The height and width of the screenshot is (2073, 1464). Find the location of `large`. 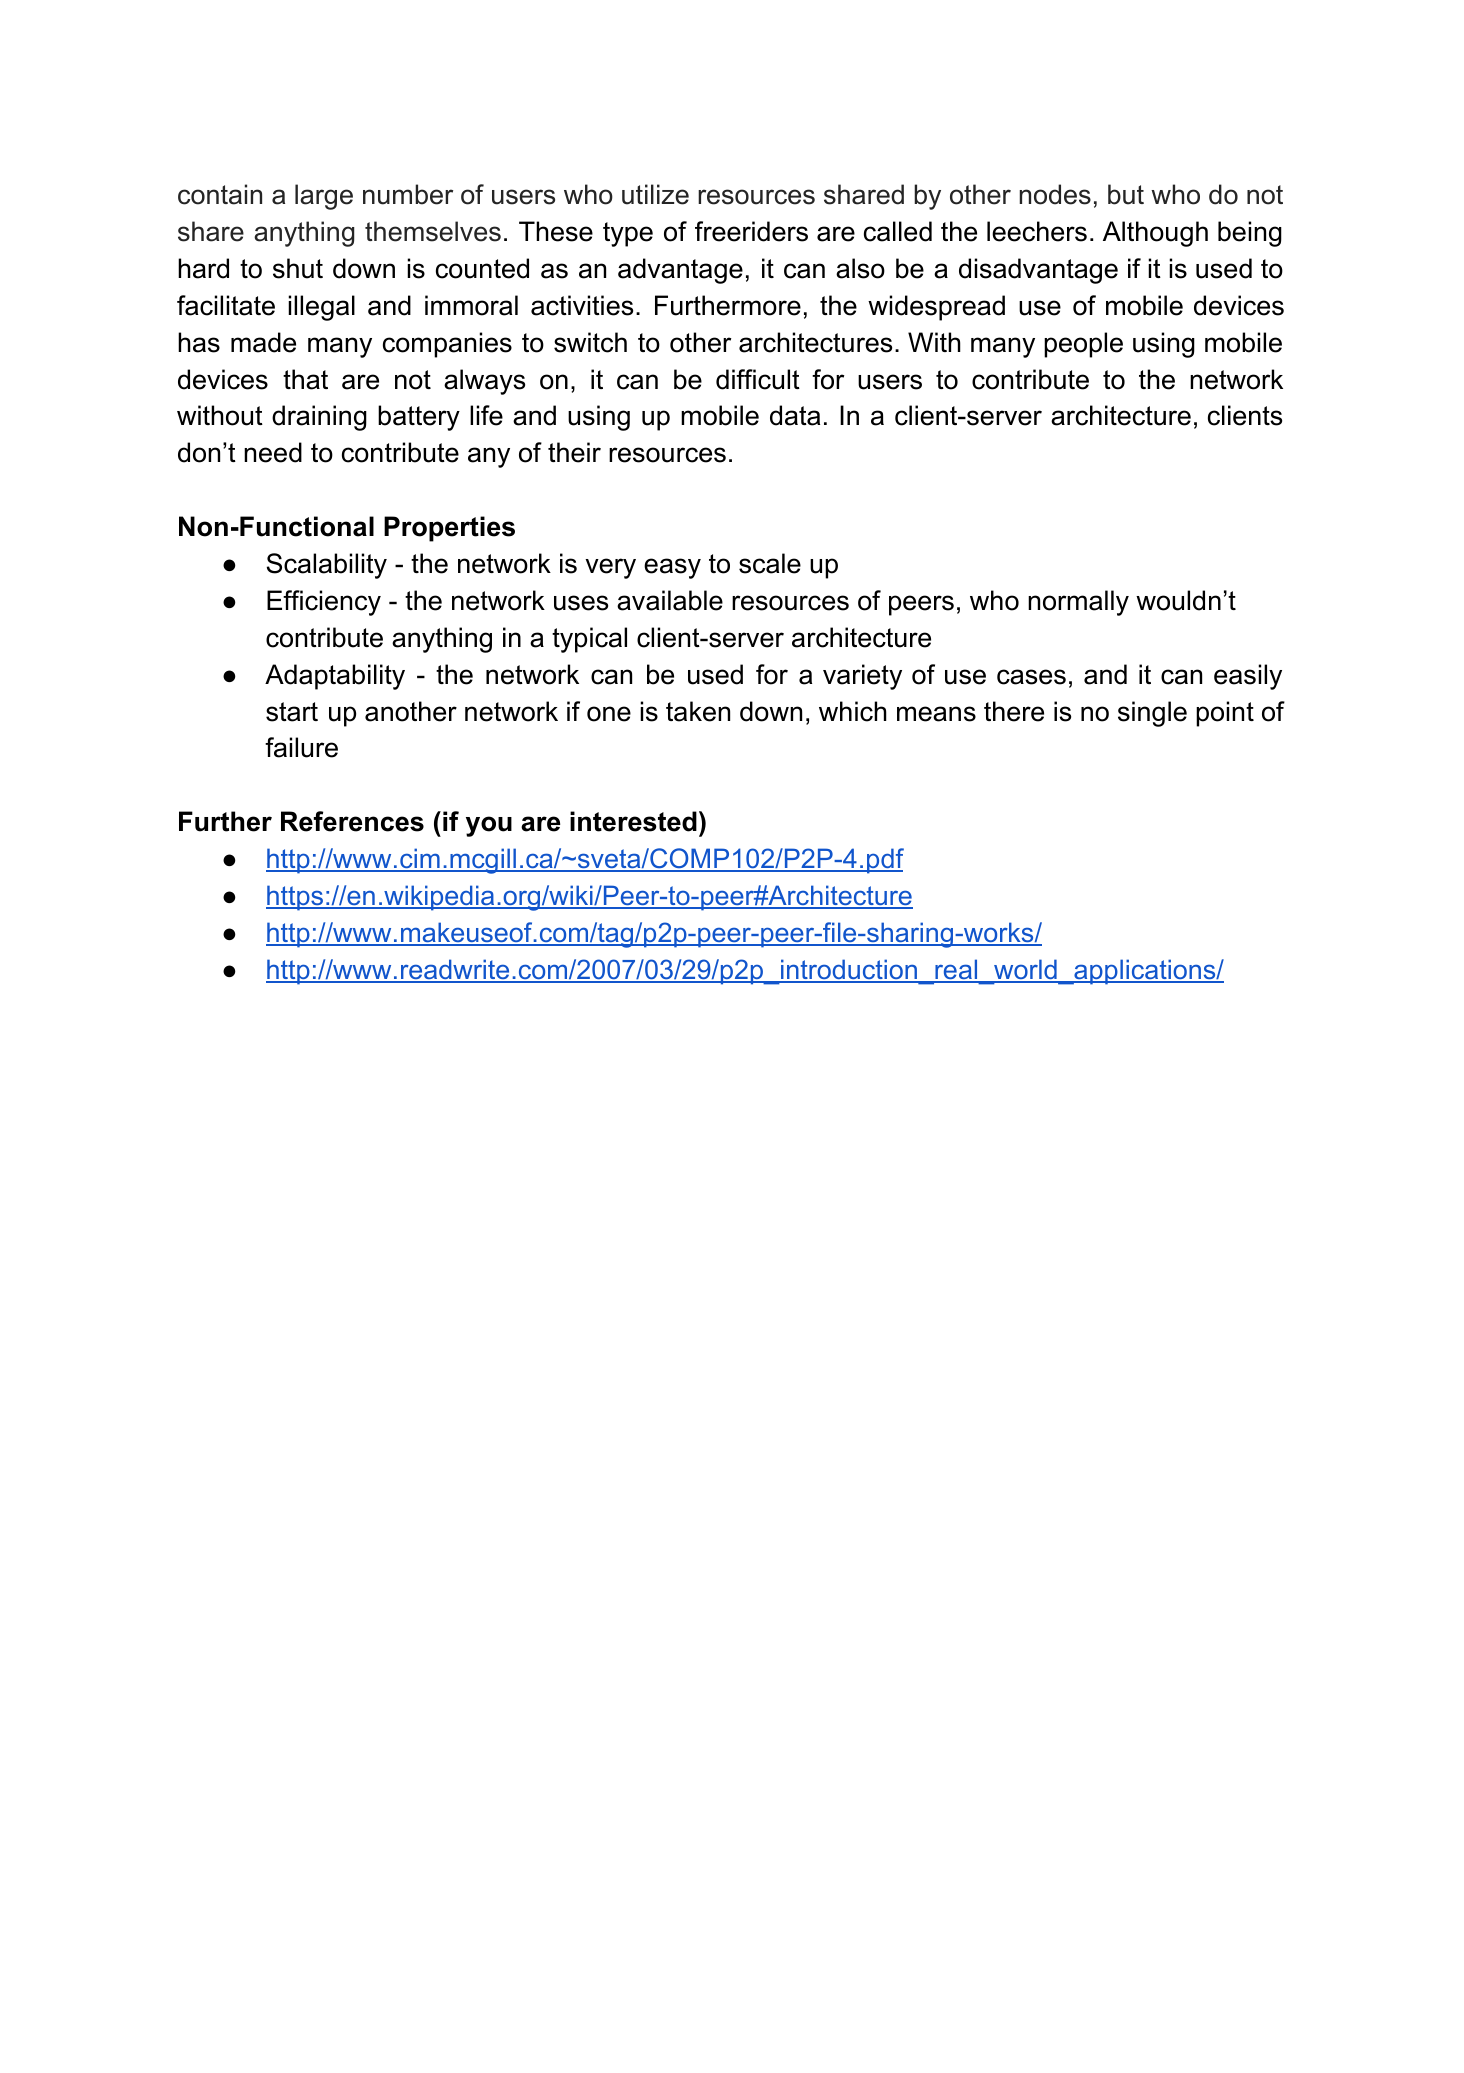

large is located at coordinates (324, 197).
